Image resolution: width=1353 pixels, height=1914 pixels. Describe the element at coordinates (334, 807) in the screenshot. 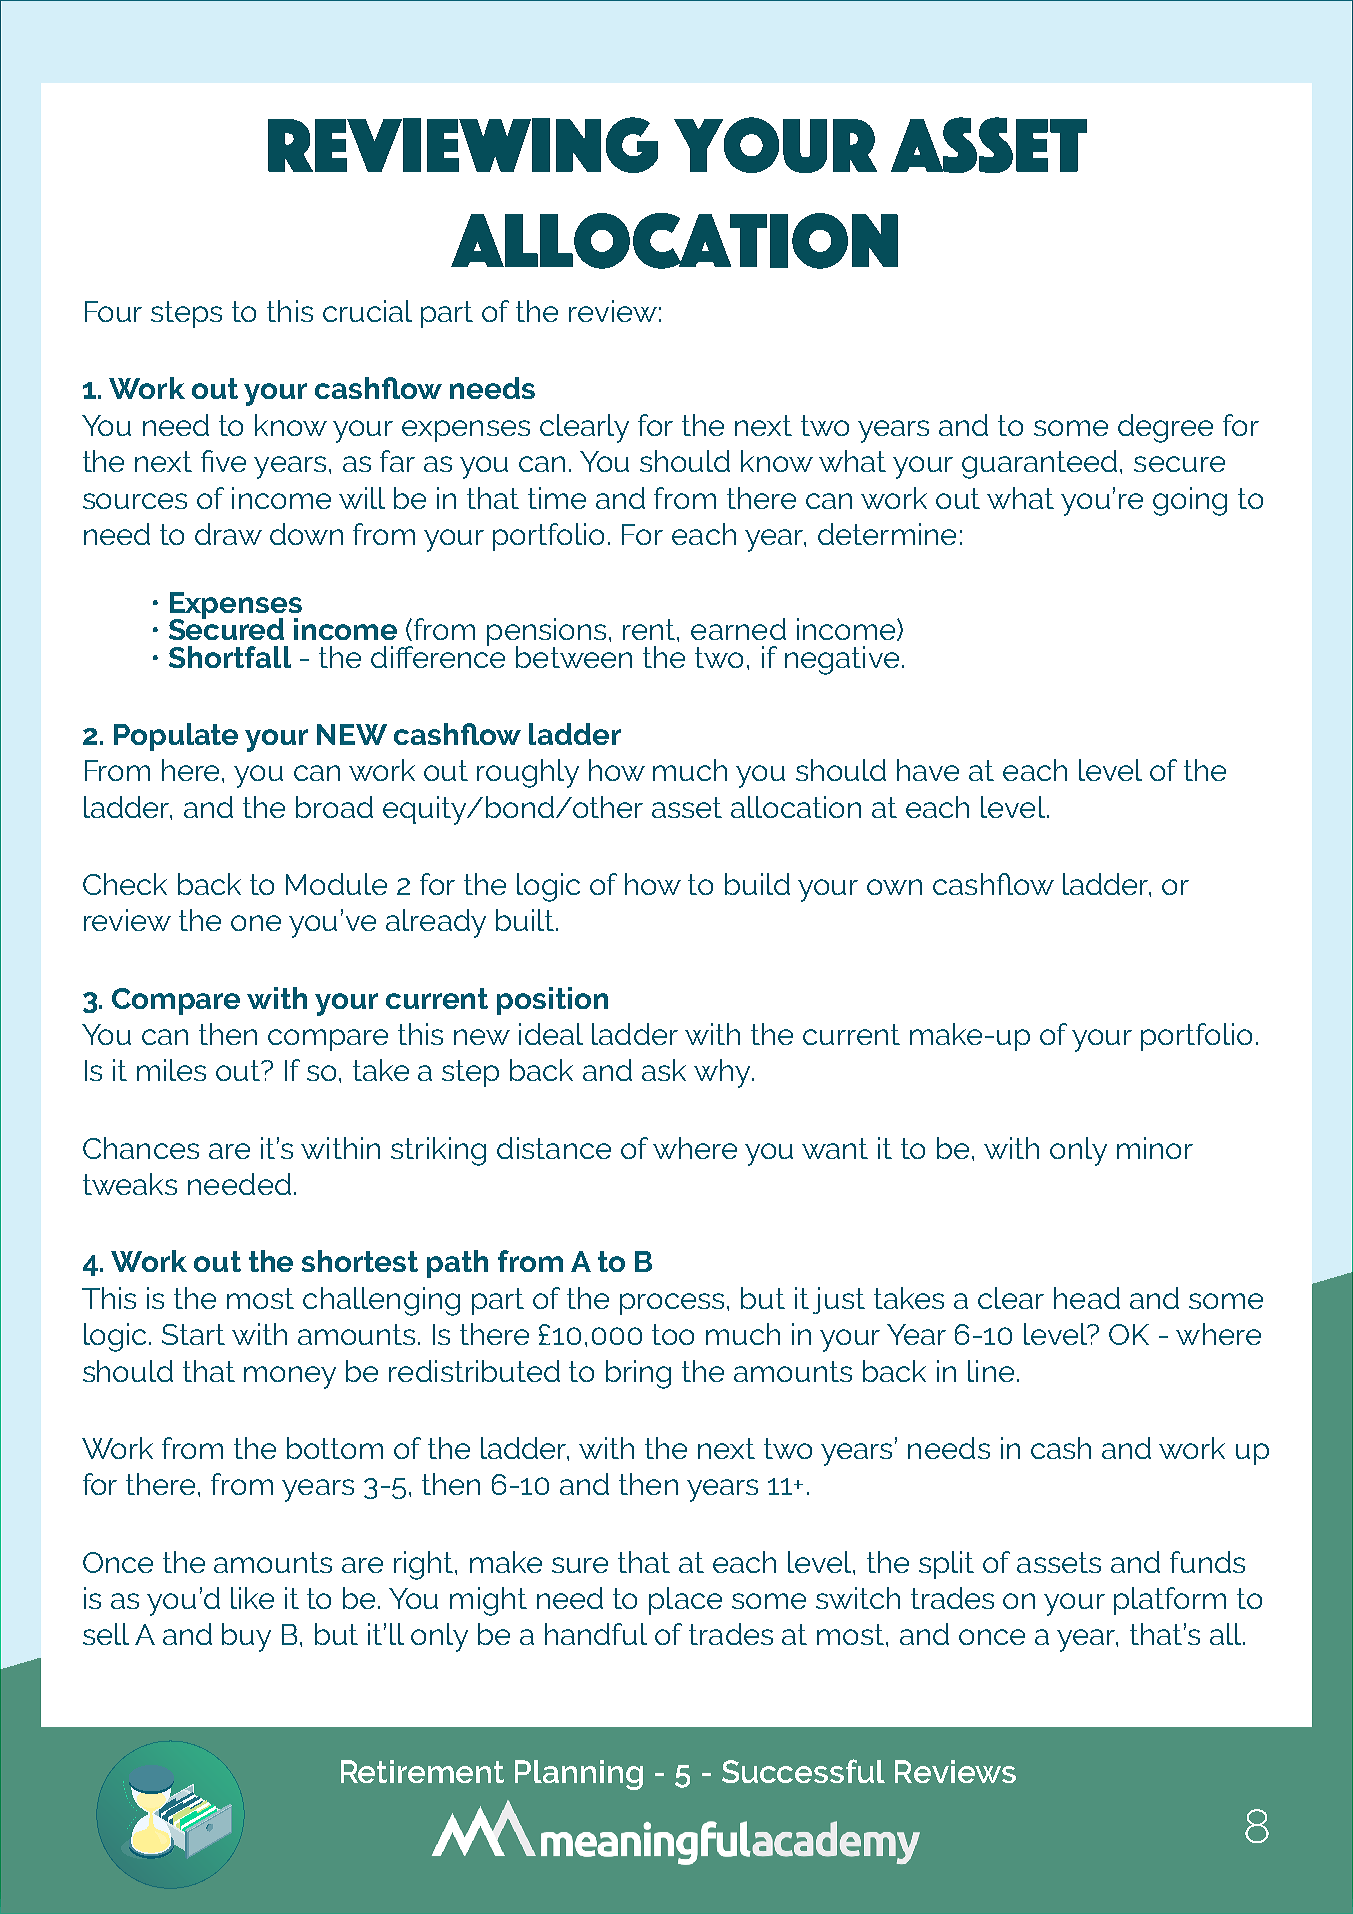

I see `broad` at that location.
